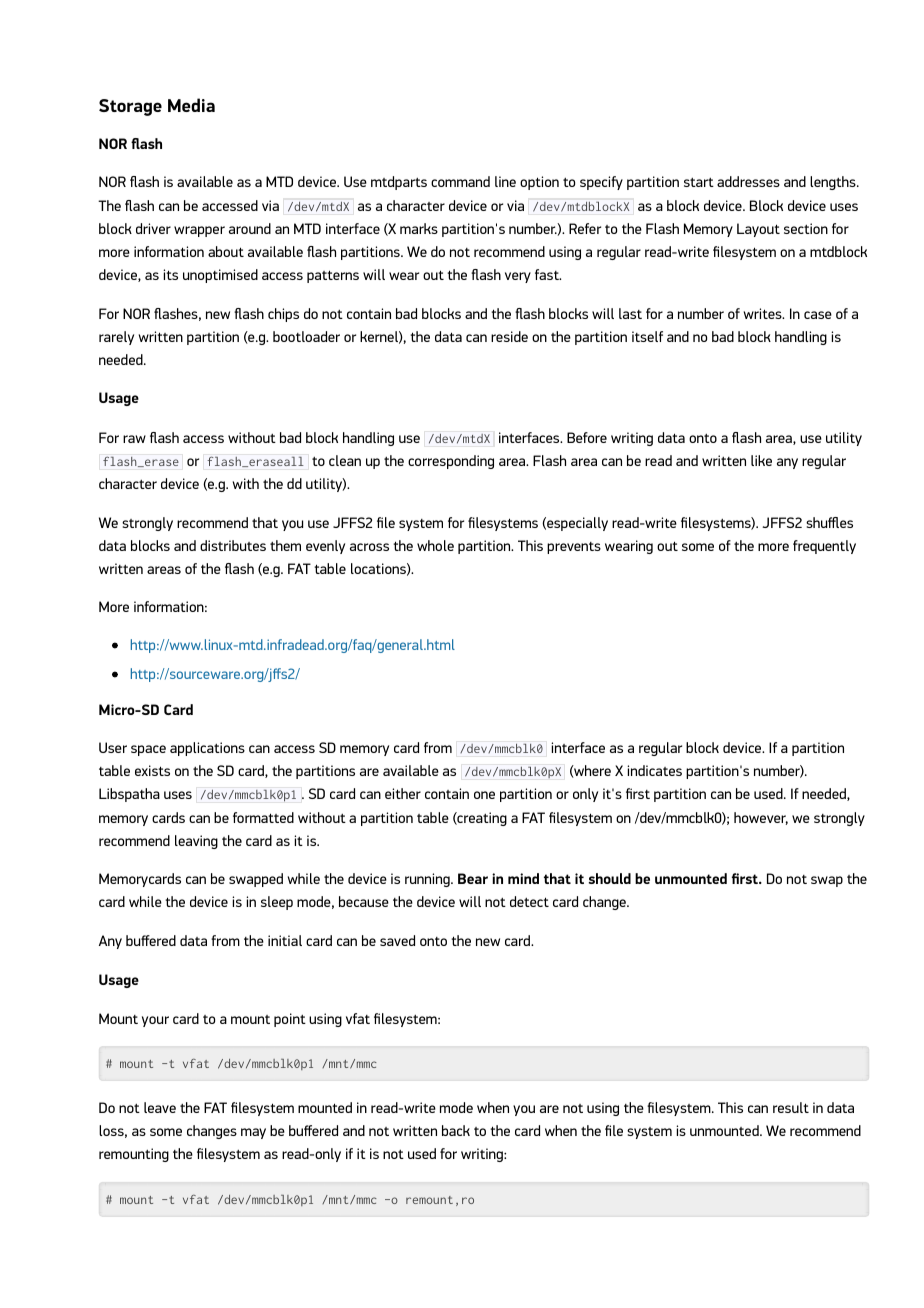  What do you see at coordinates (748, 181) in the screenshot?
I see `addresses` at bounding box center [748, 181].
